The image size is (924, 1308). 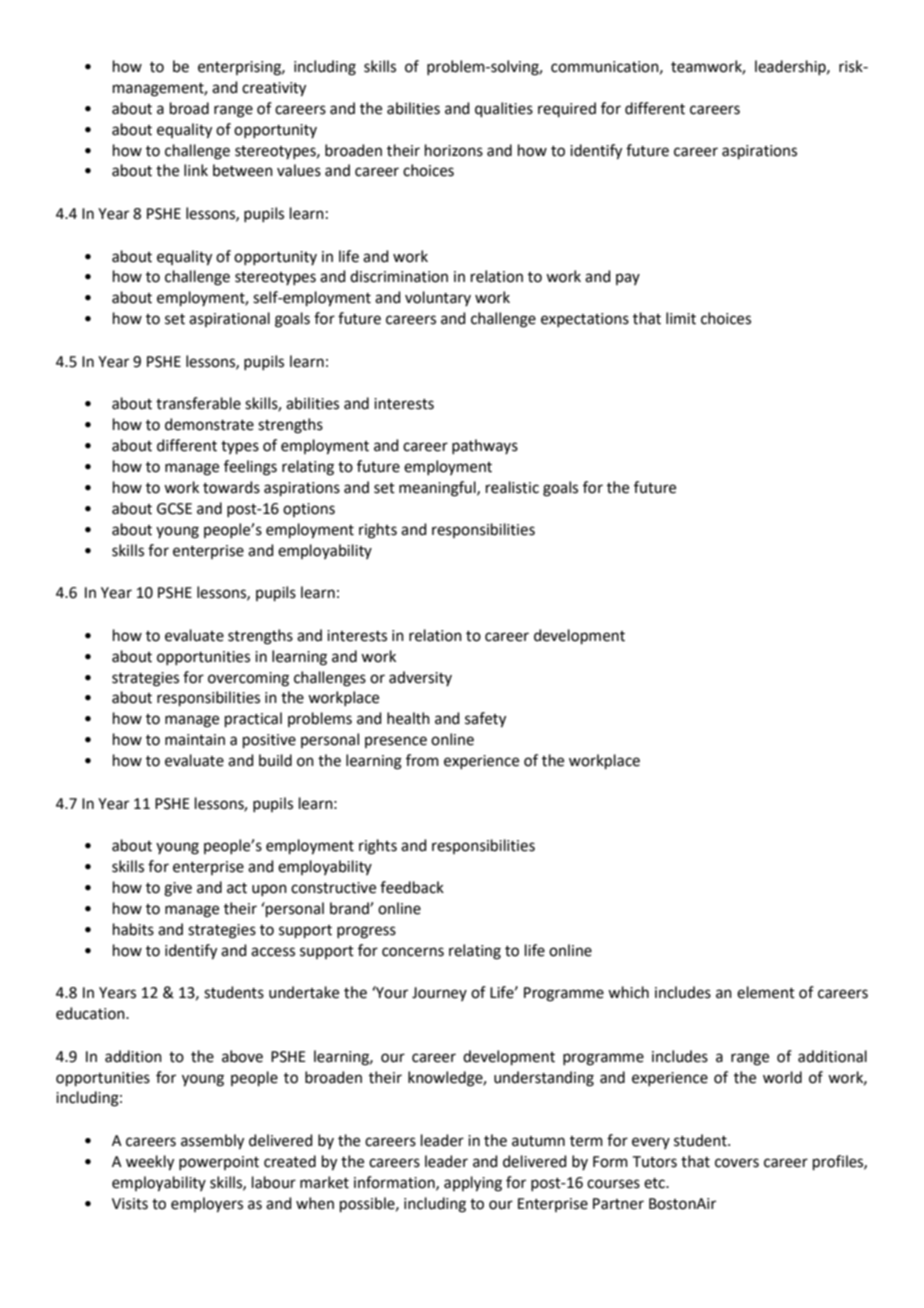 I want to click on required, so click(x=567, y=109).
